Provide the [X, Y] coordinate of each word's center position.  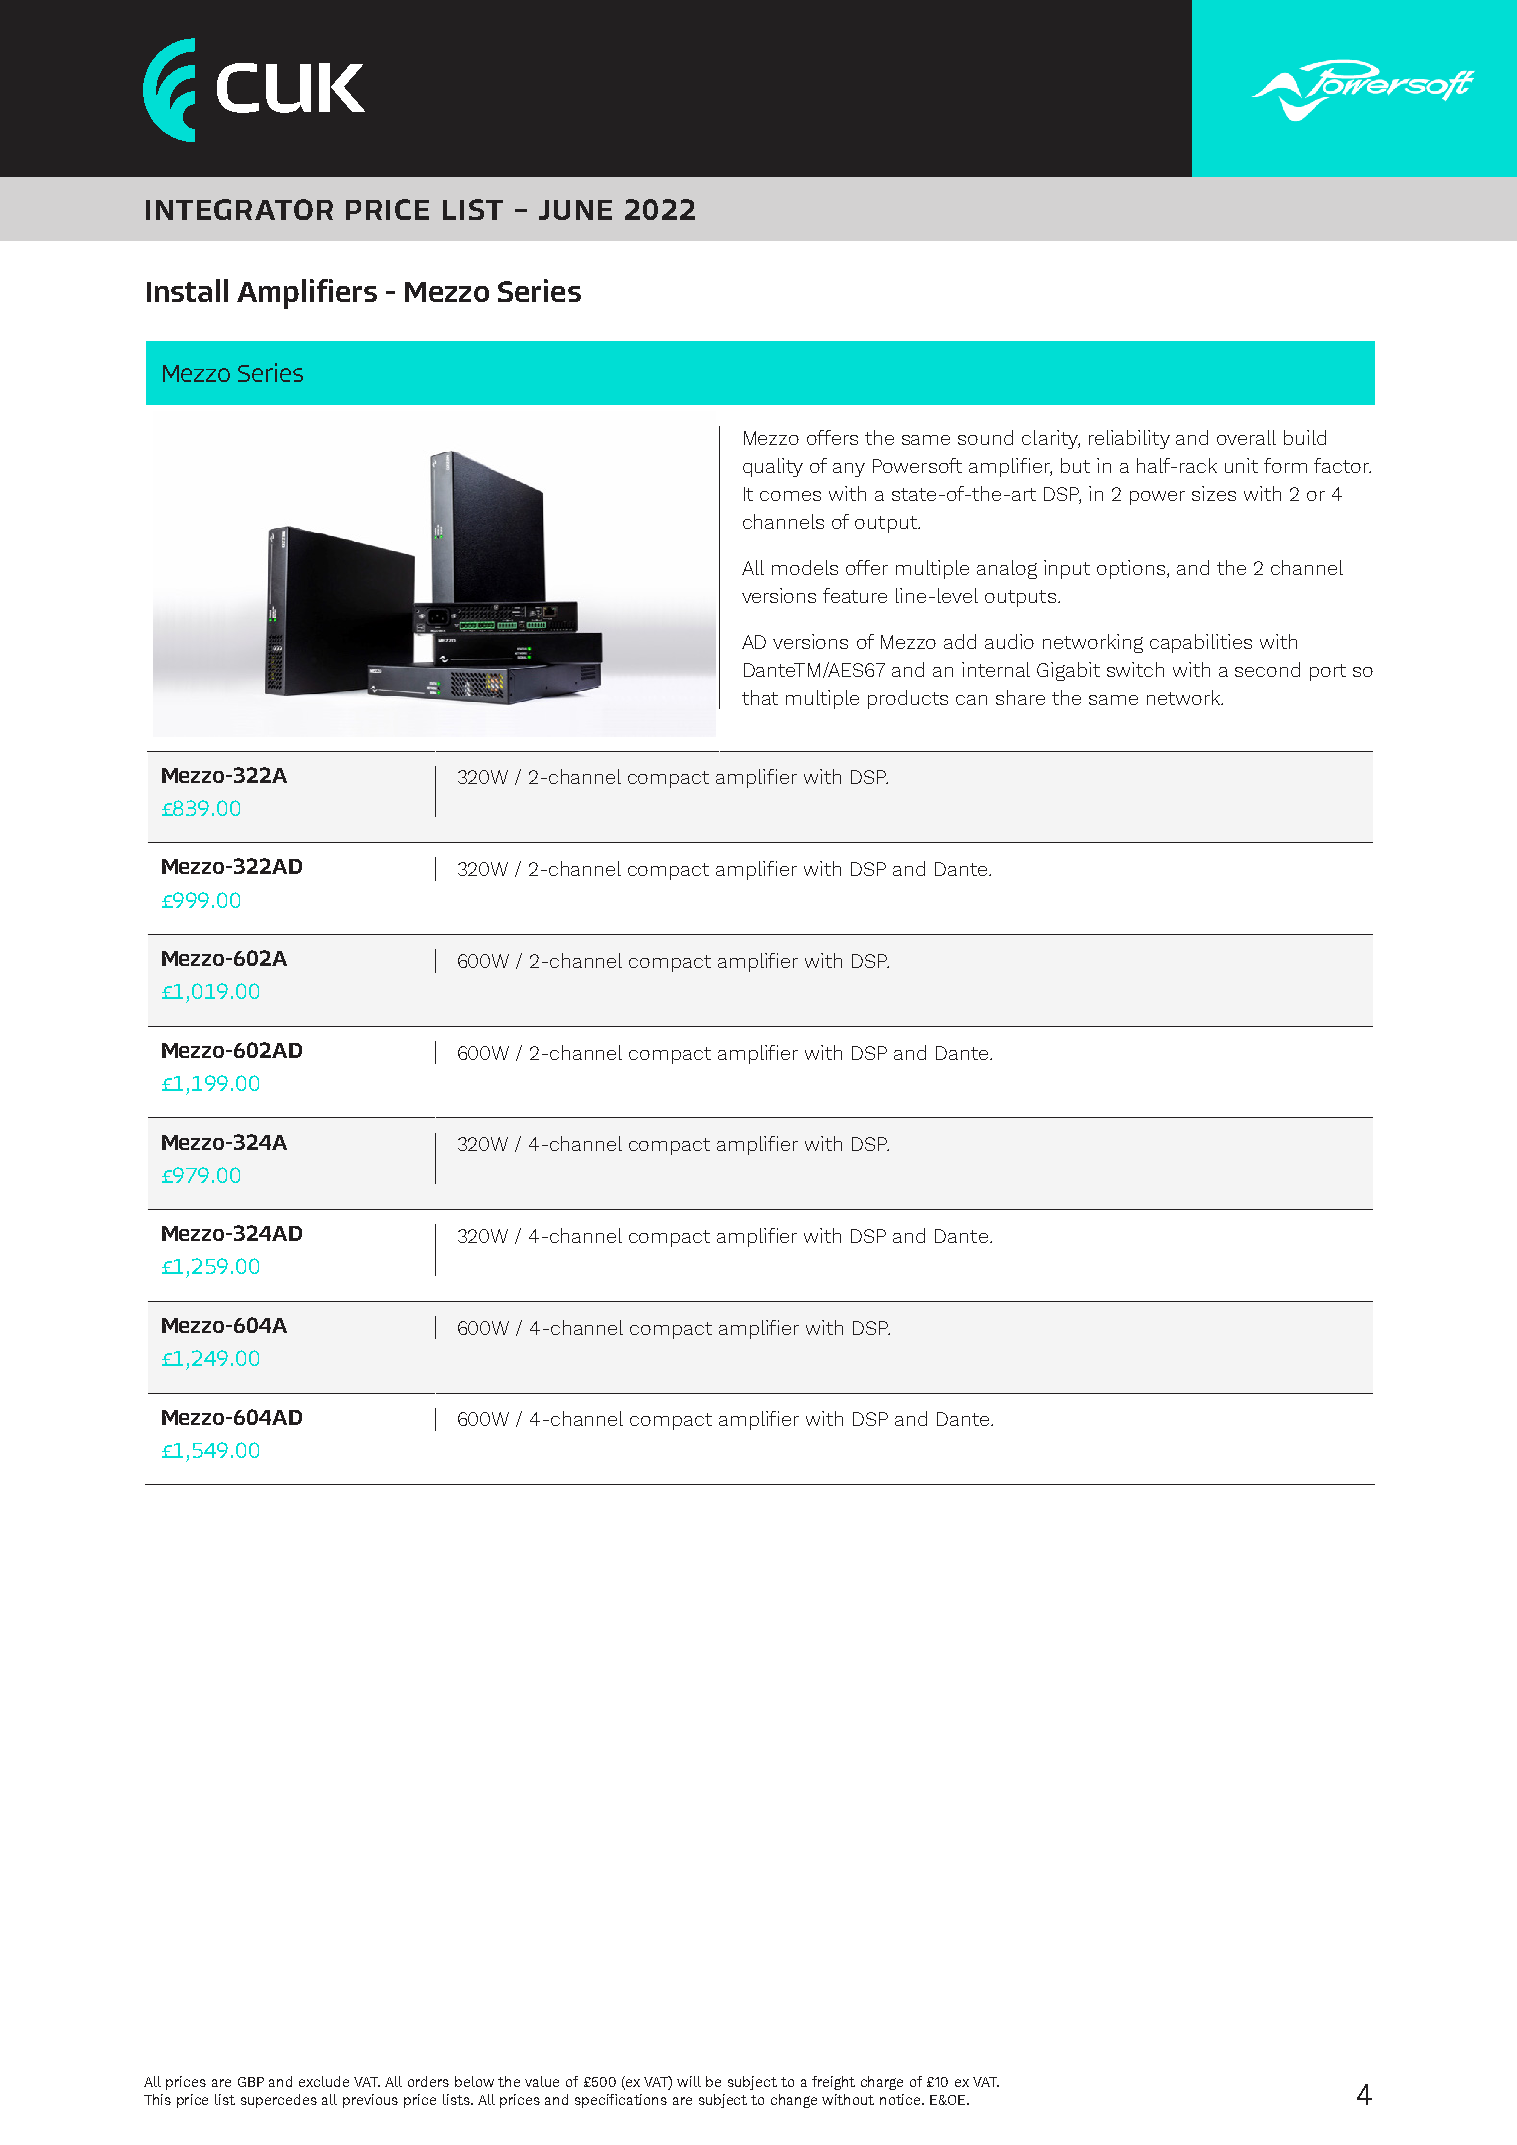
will [689, 2081]
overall [1246, 437]
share [1020, 697]
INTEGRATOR [239, 209]
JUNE [575, 210]
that [760, 697]
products [908, 699]
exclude [324, 2081]
